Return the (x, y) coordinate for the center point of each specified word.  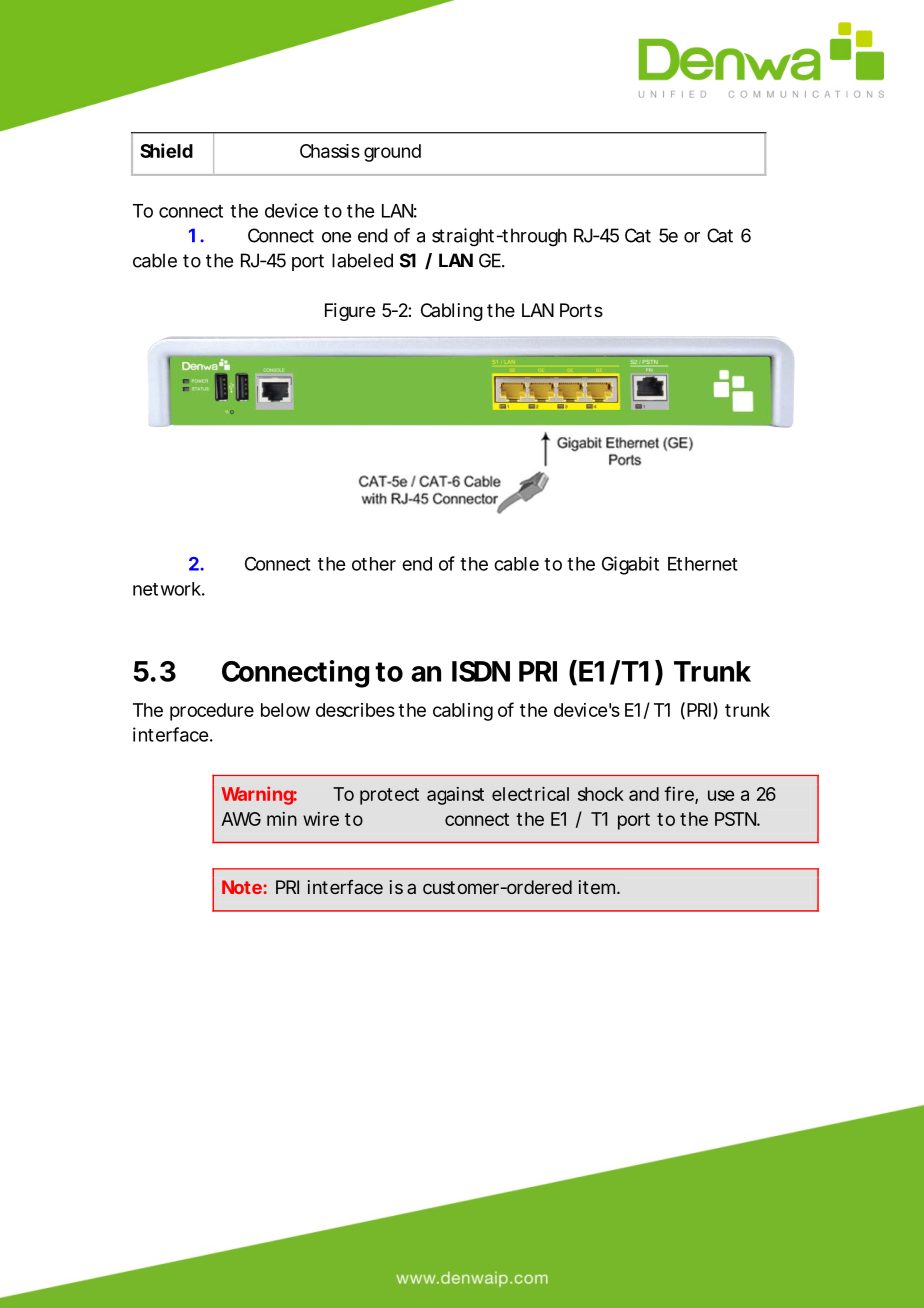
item (598, 887)
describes (355, 710)
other (374, 564)
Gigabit (630, 565)
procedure (212, 712)
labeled (362, 260)
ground (392, 153)
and (644, 794)
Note (243, 887)
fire (680, 794)
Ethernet (703, 564)
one (336, 237)
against (455, 796)
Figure (350, 312)
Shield (166, 150)
